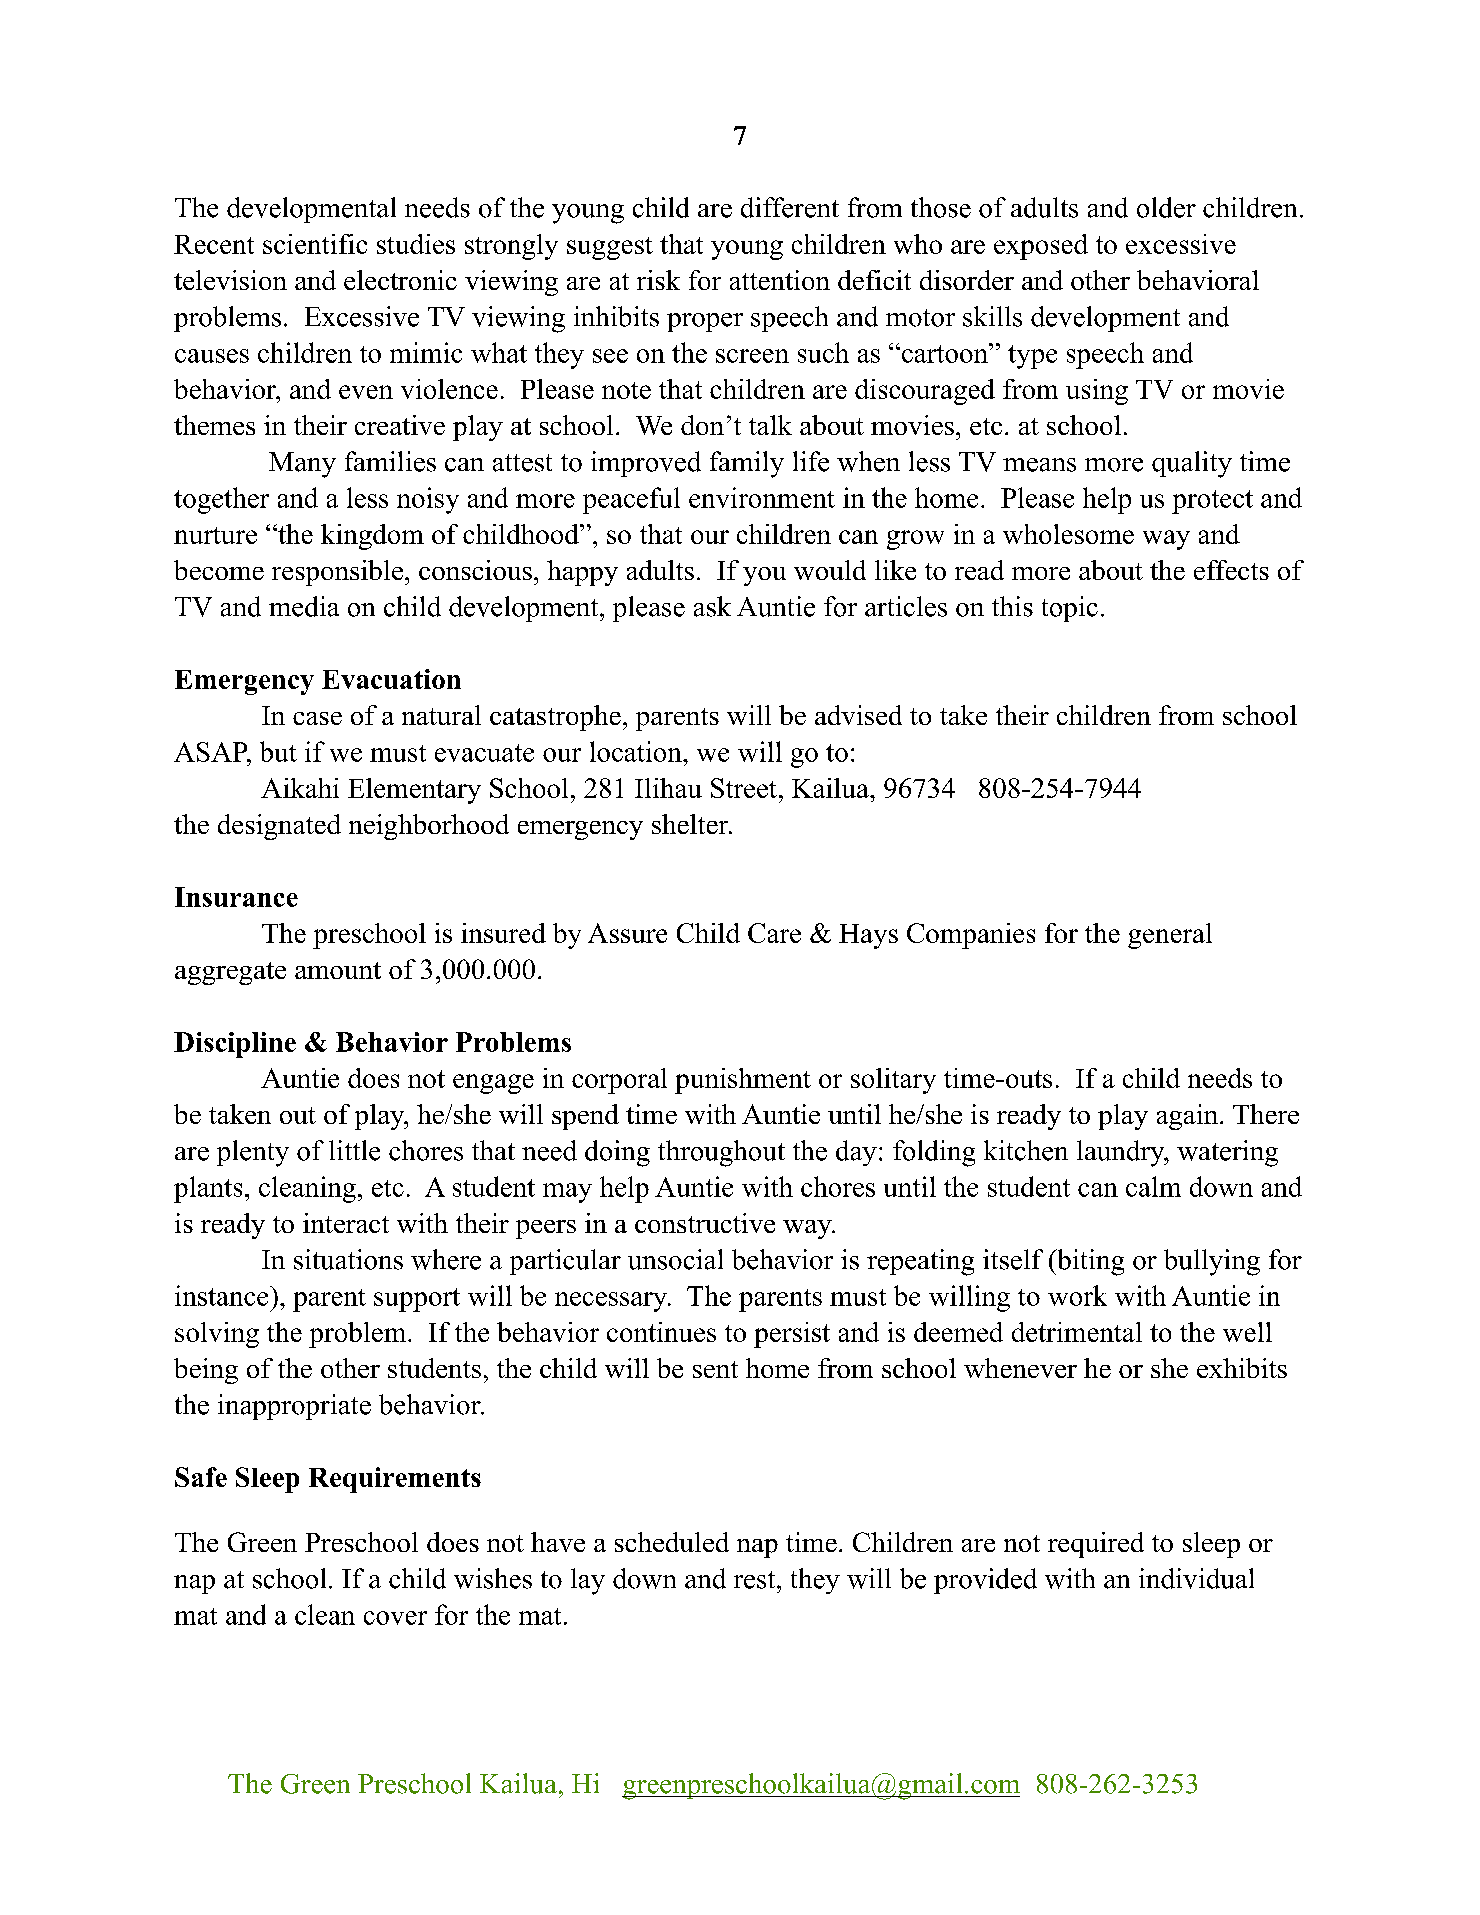  I want to click on older, so click(1166, 207).
